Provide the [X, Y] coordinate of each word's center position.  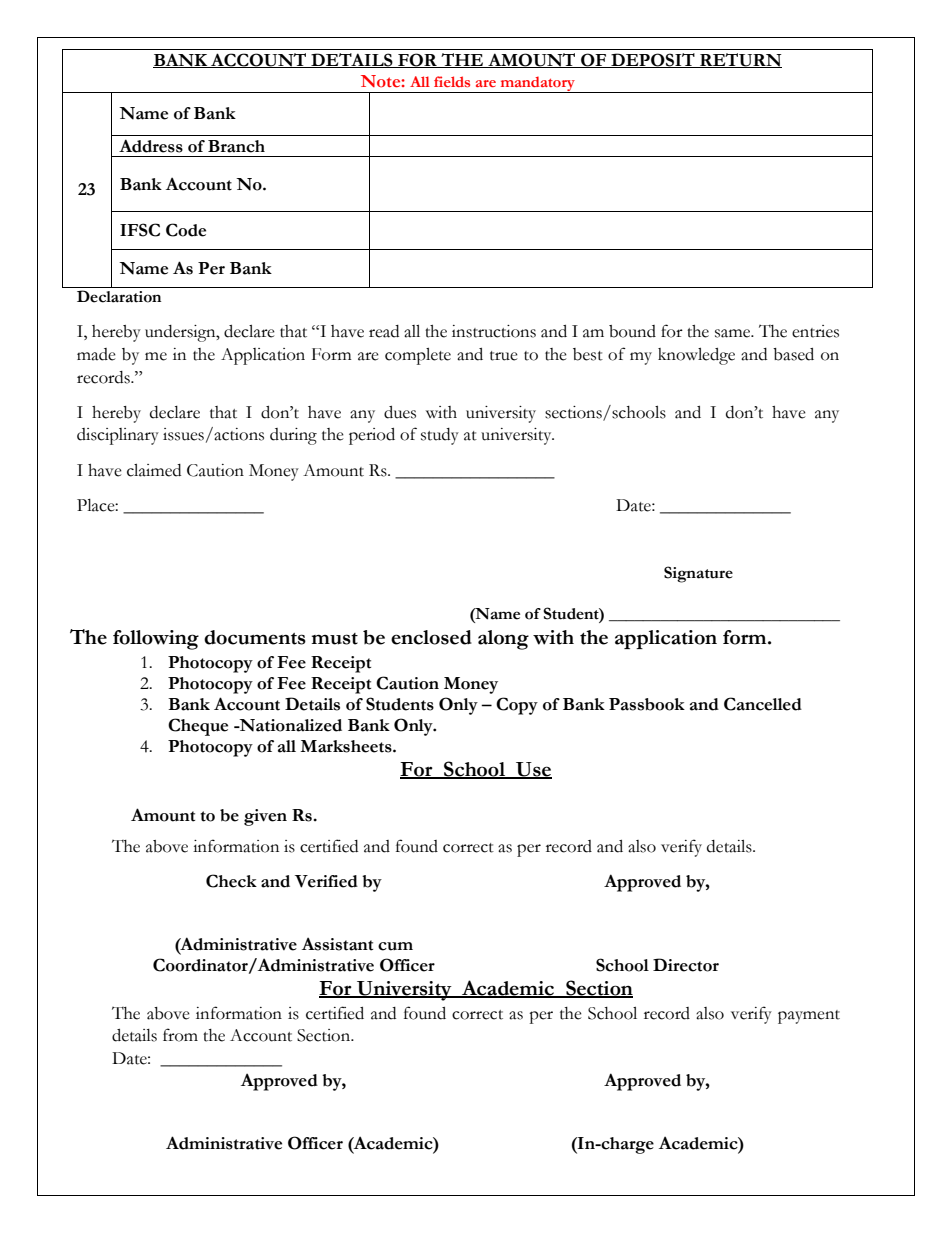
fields [452, 81]
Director [686, 965]
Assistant [337, 944]
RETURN [740, 60]
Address [151, 146]
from [180, 1035]
